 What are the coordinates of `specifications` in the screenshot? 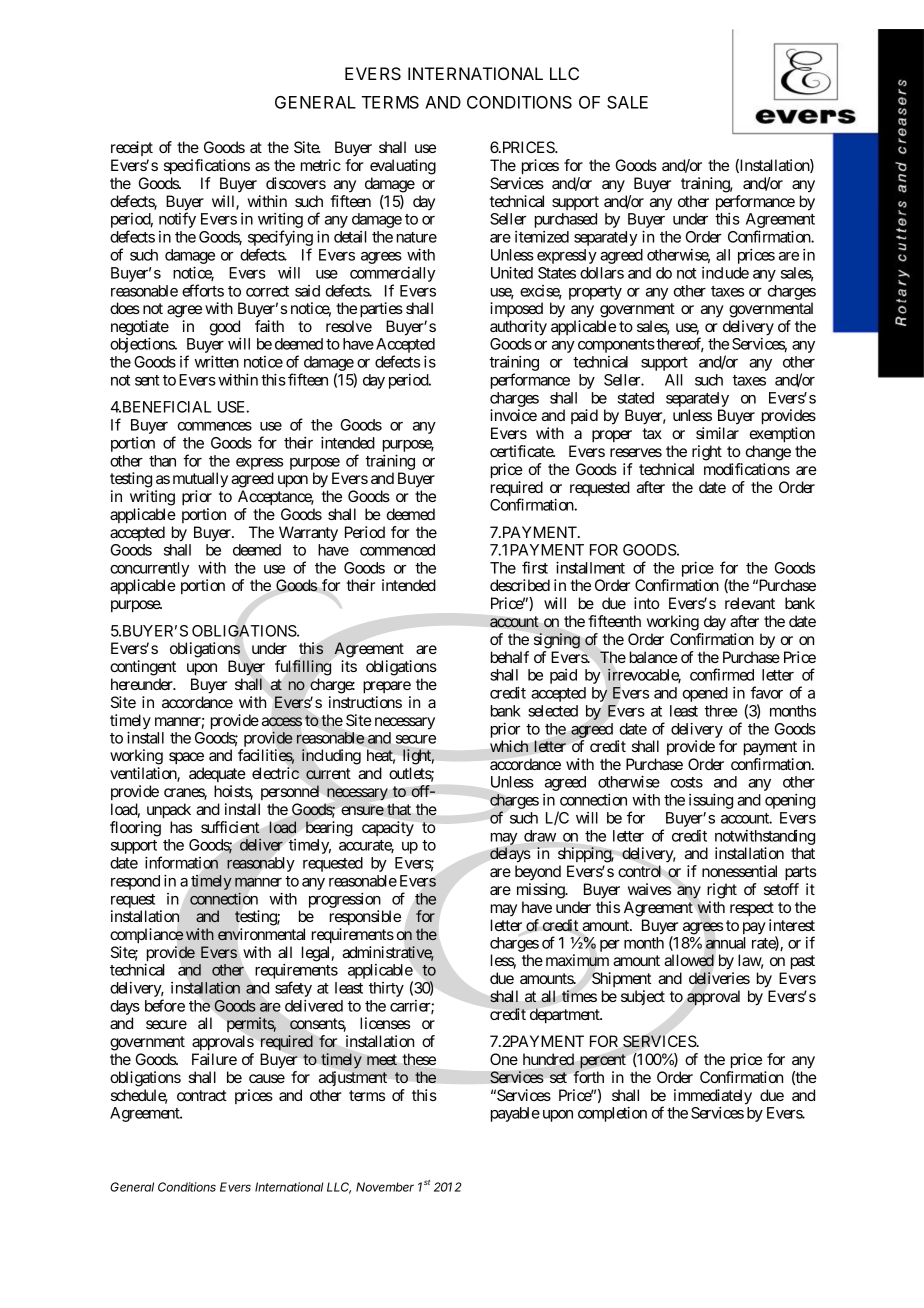 It's located at (207, 167).
